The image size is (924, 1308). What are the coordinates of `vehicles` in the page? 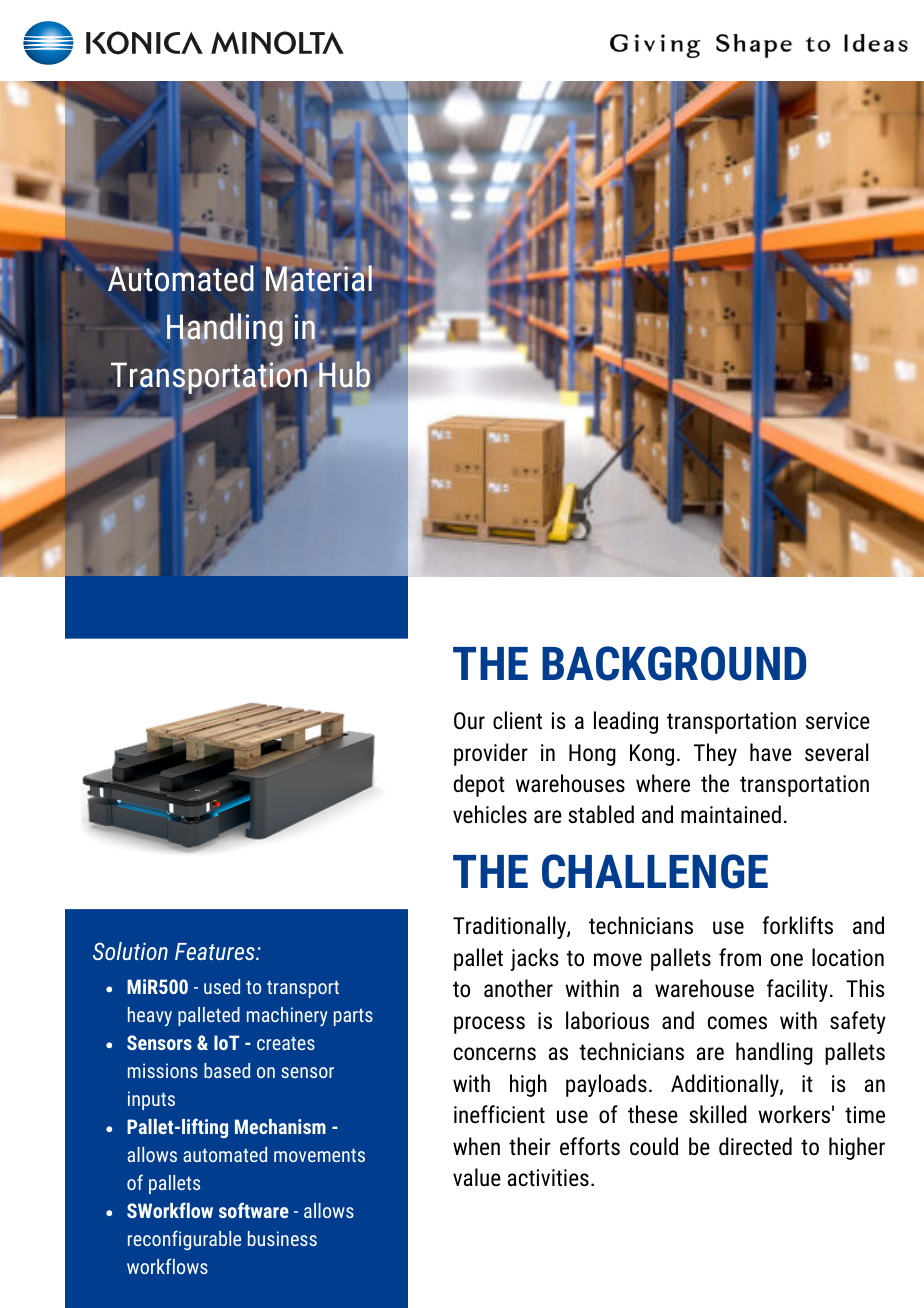 It's located at (490, 814).
